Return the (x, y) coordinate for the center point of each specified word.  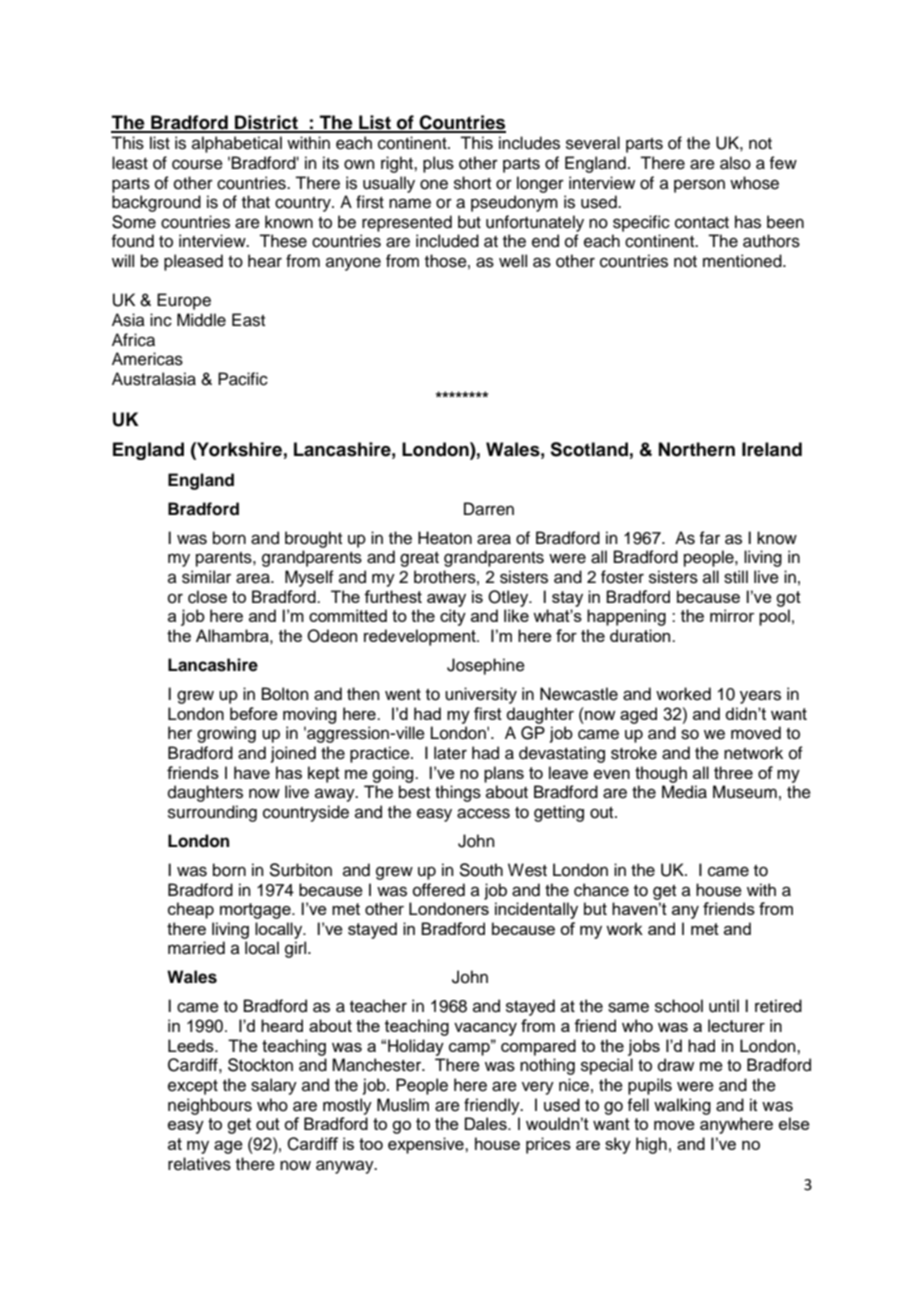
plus (438, 164)
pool (774, 617)
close (207, 597)
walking (682, 1106)
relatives (199, 1164)
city (453, 617)
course (197, 164)
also (735, 163)
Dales (487, 1123)
